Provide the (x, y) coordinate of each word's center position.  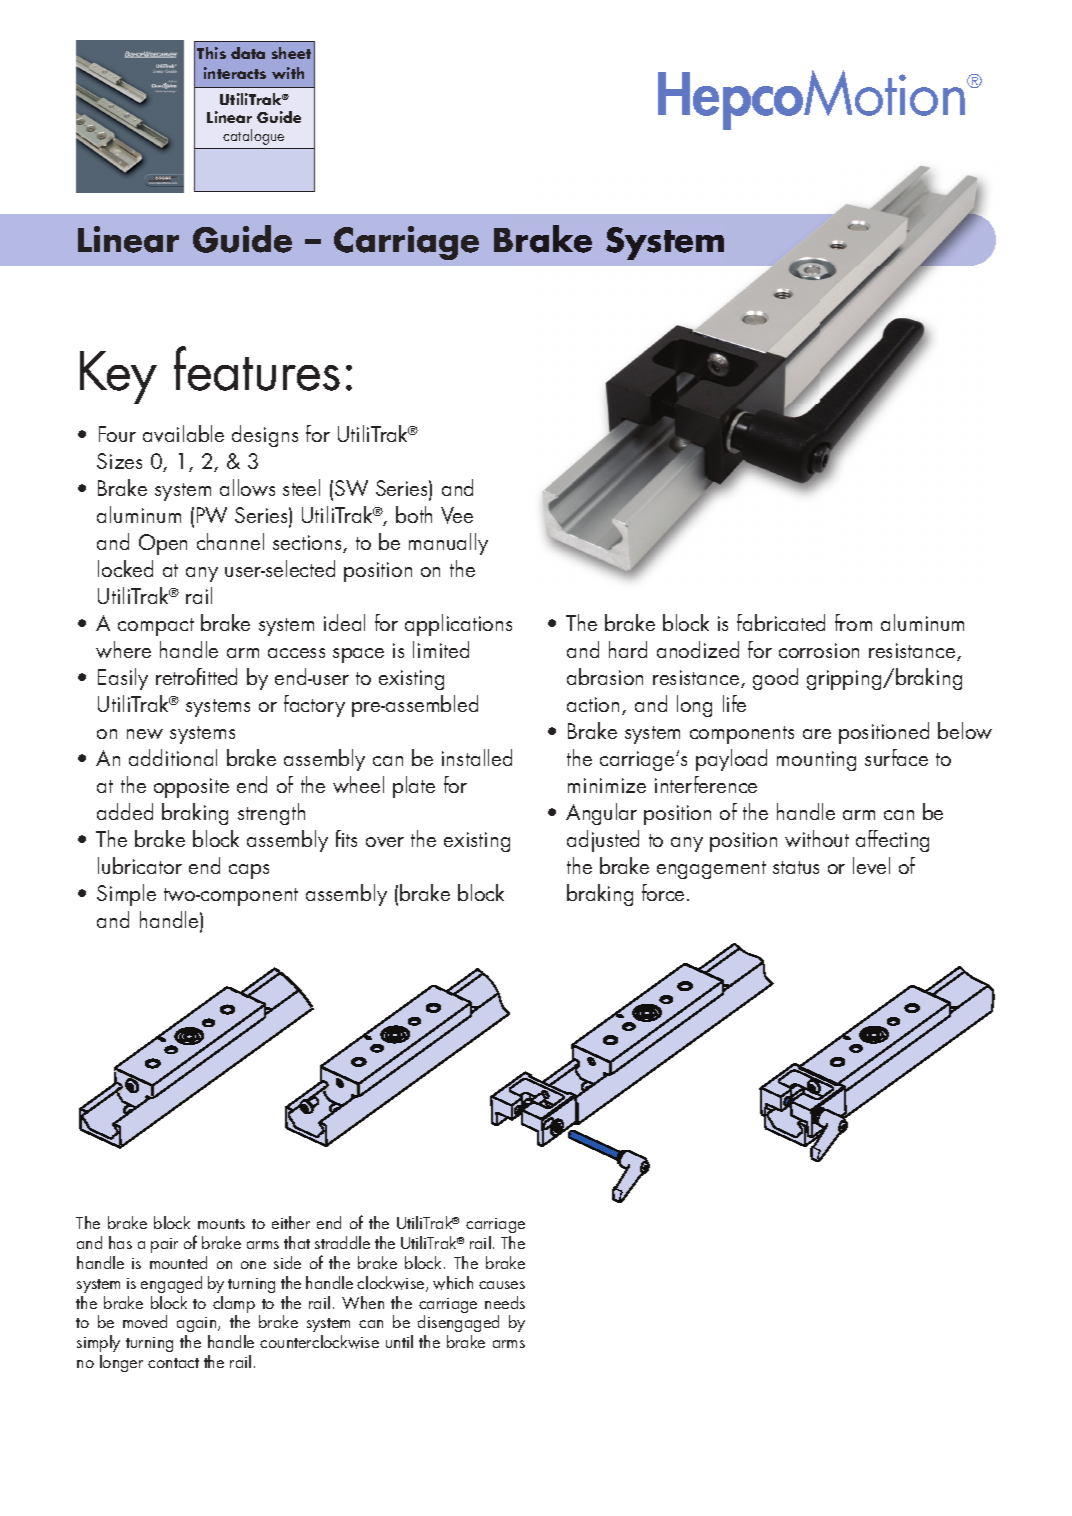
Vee (457, 515)
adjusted (603, 841)
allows (247, 487)
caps (249, 871)
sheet (291, 53)
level (871, 865)
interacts (235, 73)
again (198, 1326)
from (853, 622)
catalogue (253, 137)
